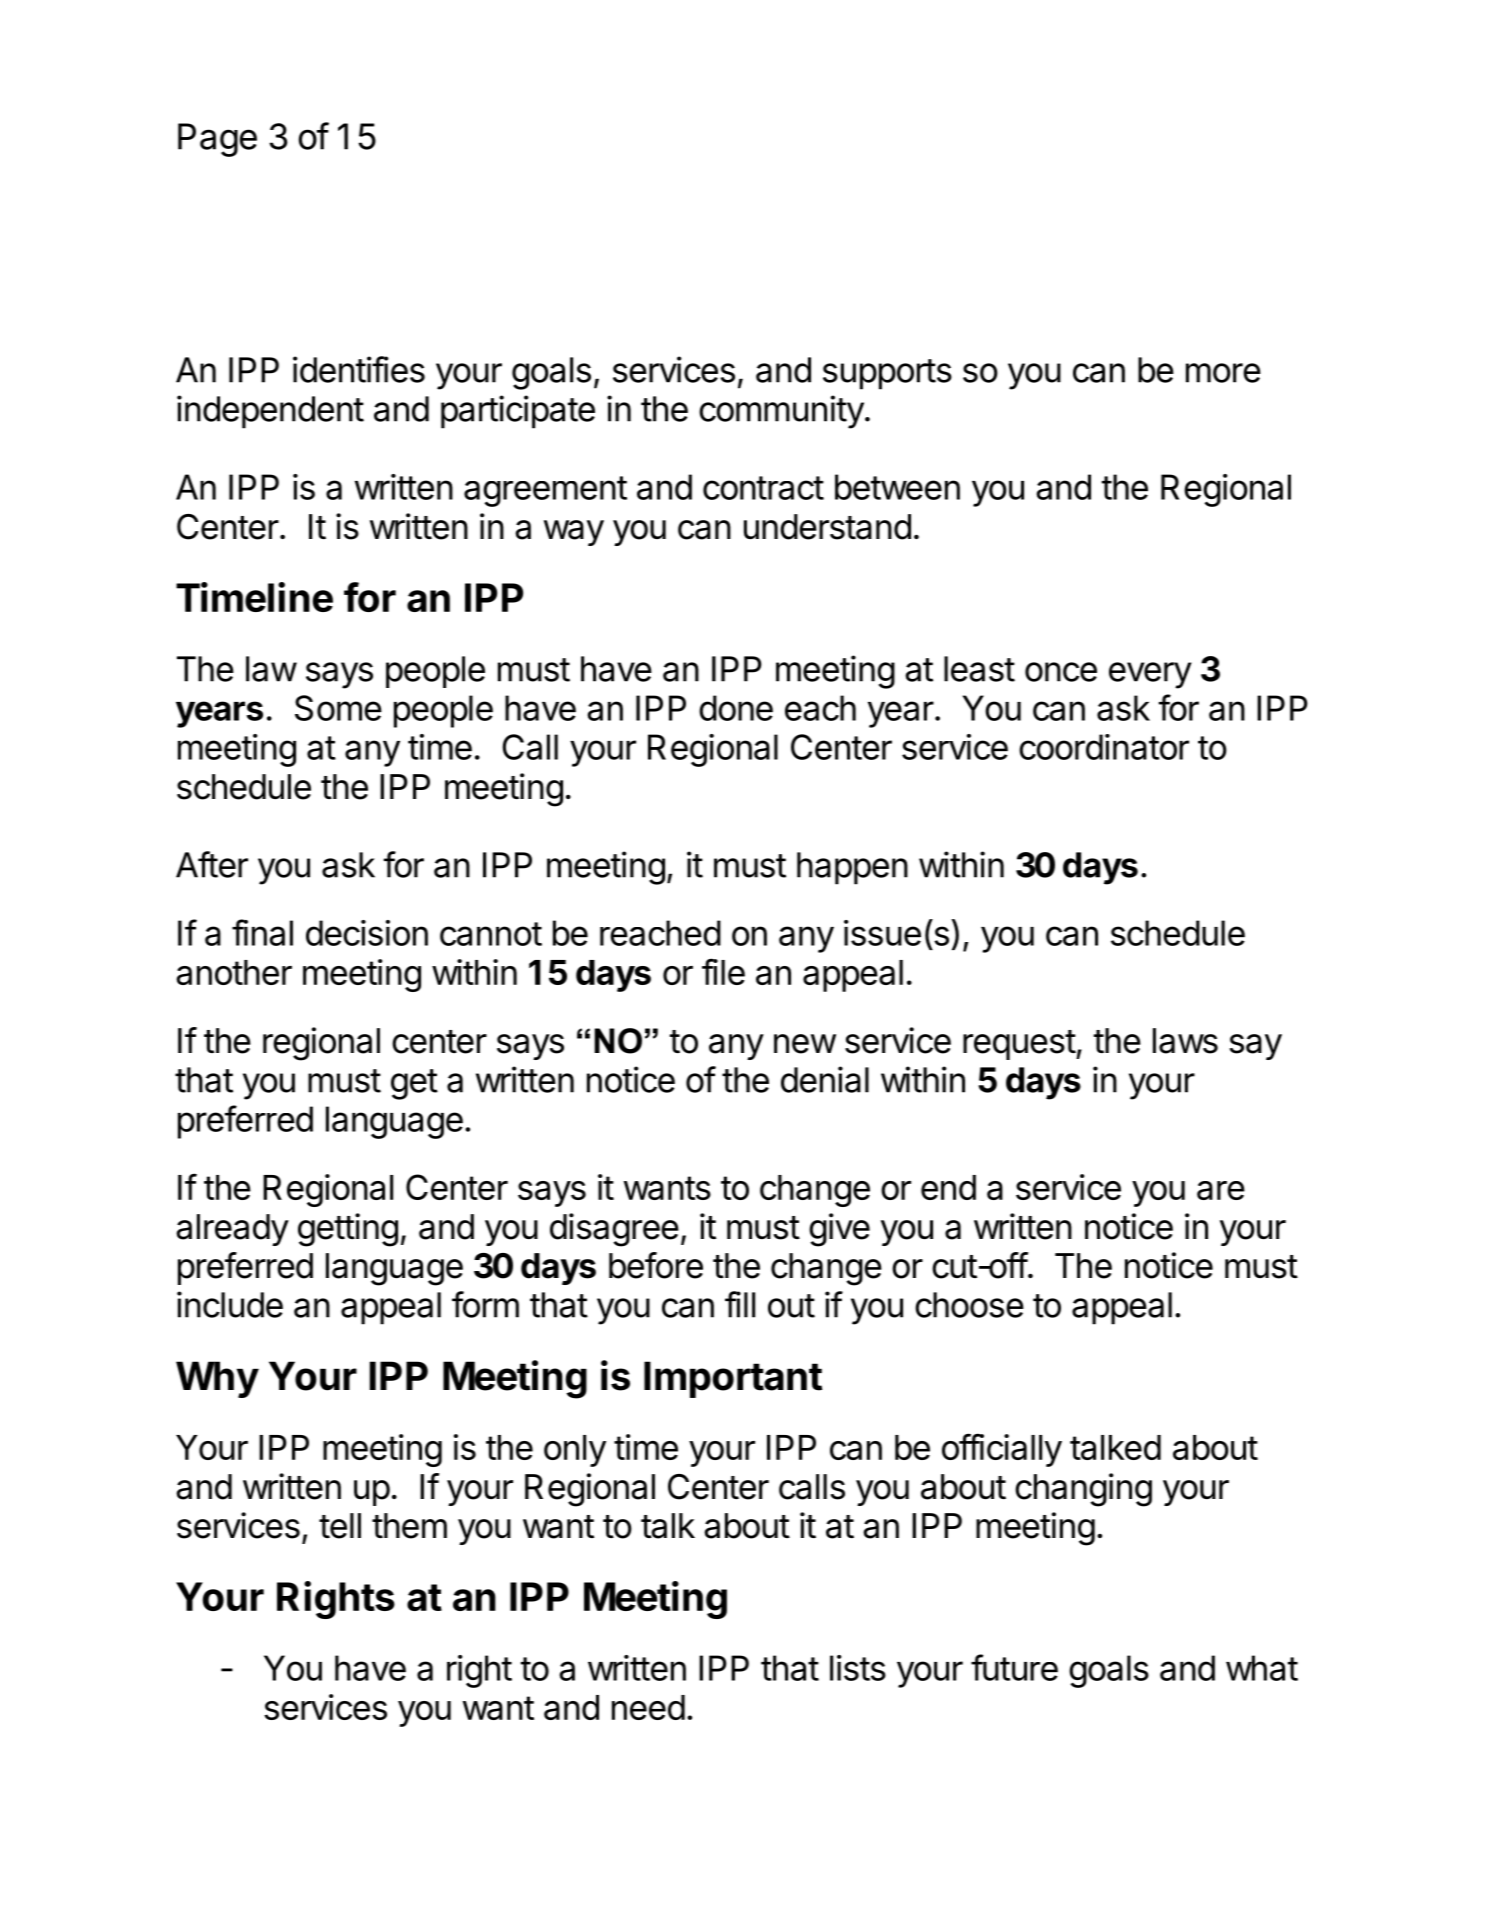 This image has width=1489, height=1927. What do you see at coordinates (1223, 373) in the image?
I see `more` at bounding box center [1223, 373].
